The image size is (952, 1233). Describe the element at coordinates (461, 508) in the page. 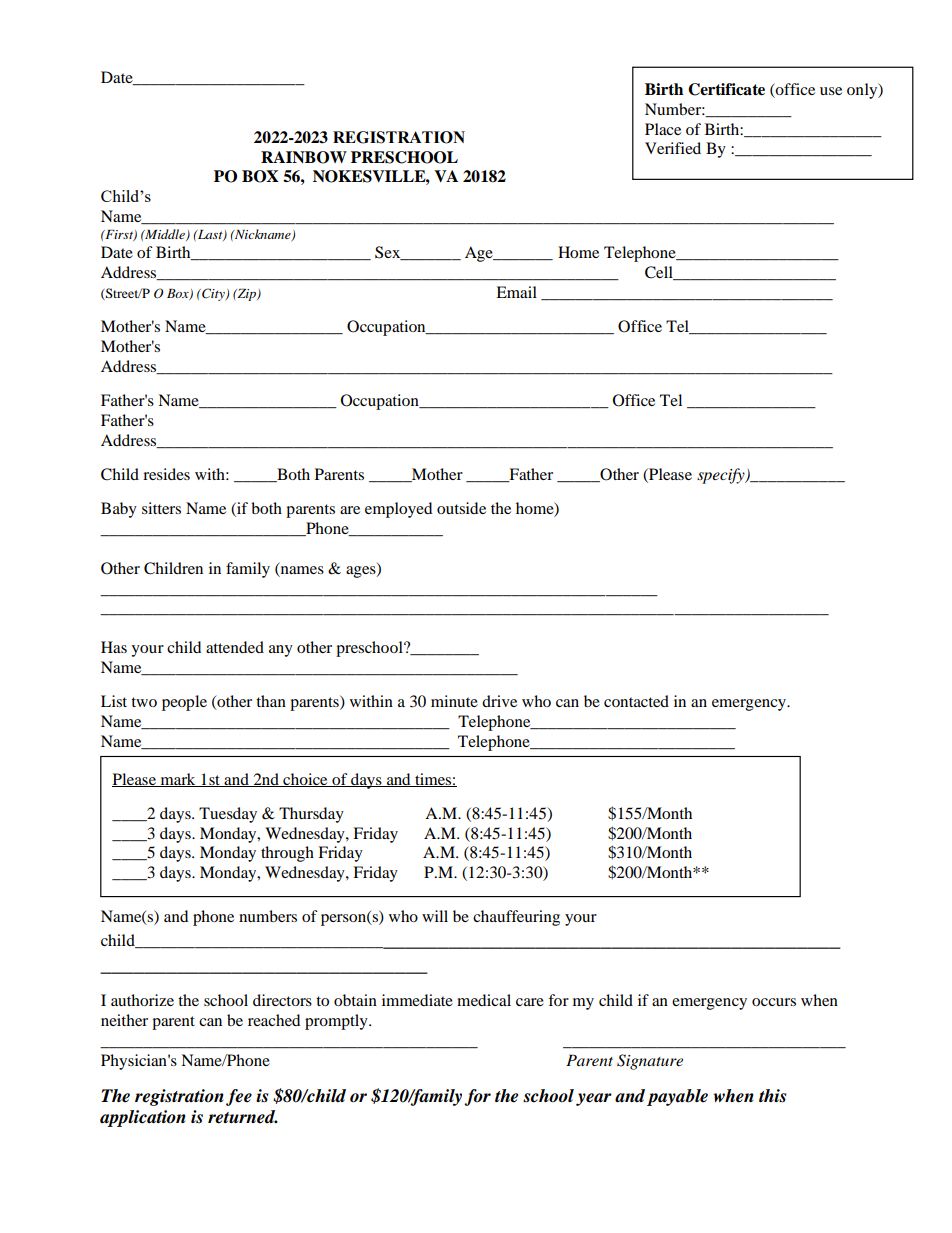

I see `outside` at that location.
